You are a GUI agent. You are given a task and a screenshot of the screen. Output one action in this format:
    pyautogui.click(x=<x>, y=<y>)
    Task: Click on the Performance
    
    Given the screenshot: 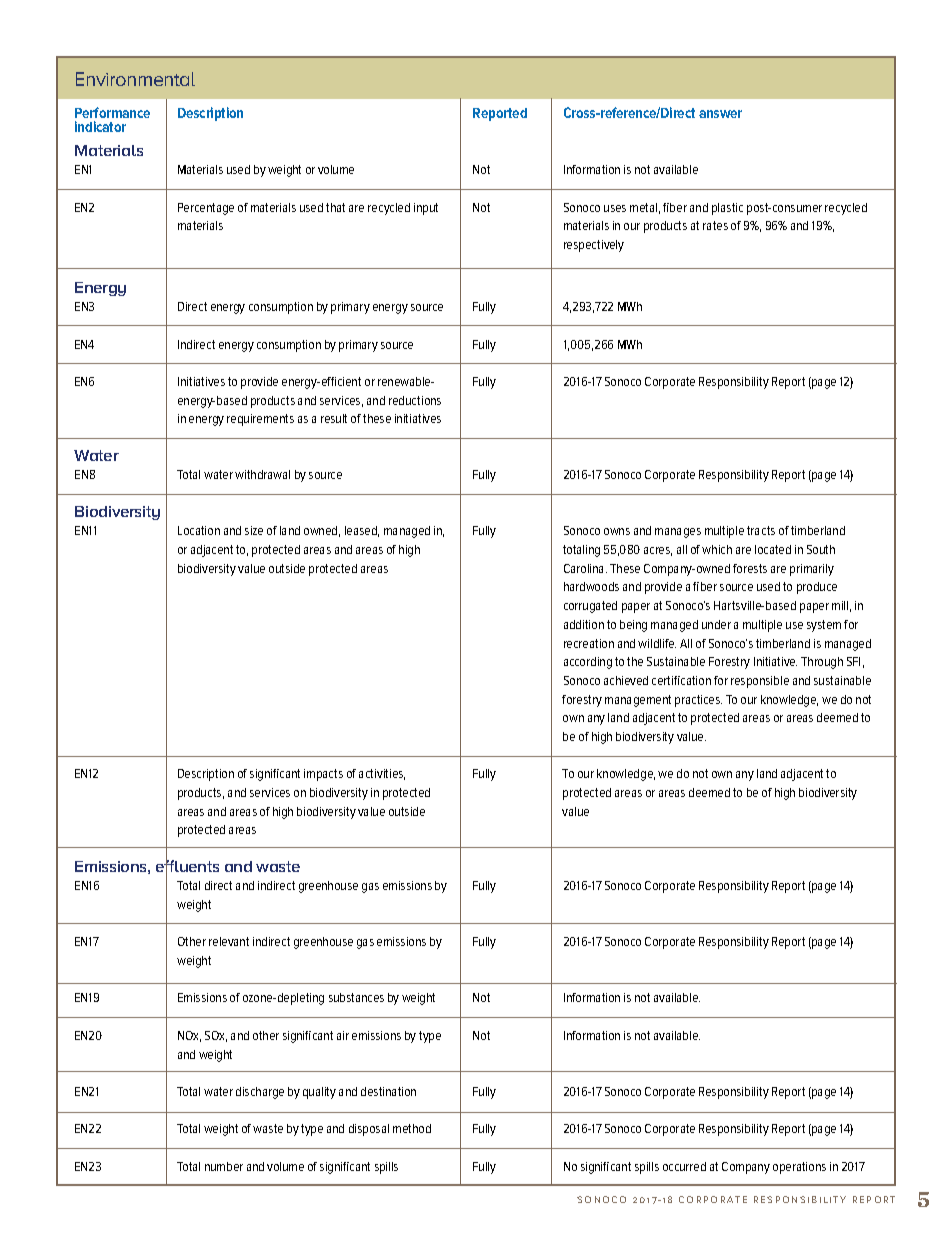 What is the action you would take?
    pyautogui.click(x=112, y=112)
